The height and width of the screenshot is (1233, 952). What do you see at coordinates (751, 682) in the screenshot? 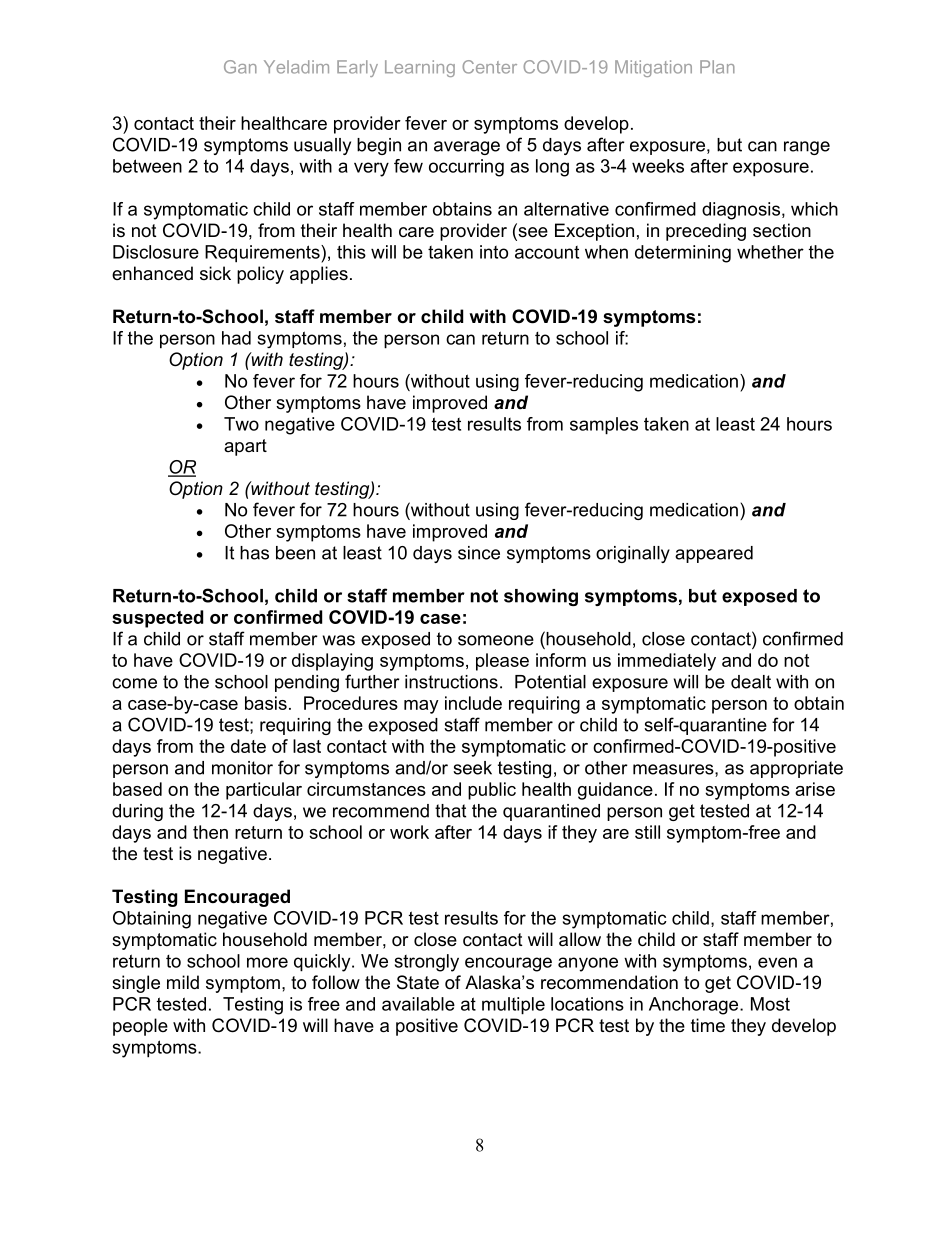
I see `dealt` at bounding box center [751, 682].
